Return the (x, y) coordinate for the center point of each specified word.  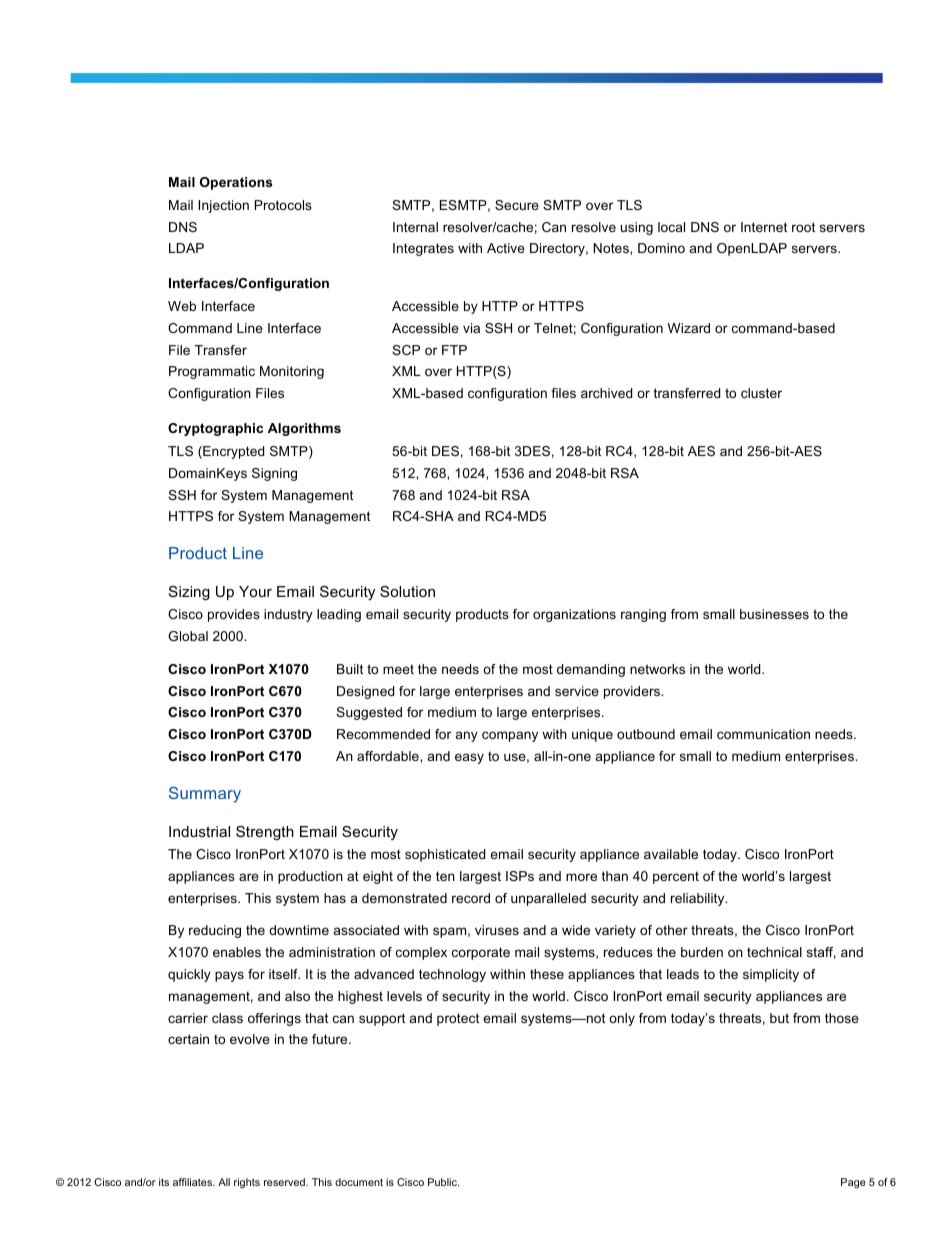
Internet (764, 227)
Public (443, 1182)
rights (247, 1183)
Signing (274, 474)
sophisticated (445, 855)
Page (853, 1183)
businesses (774, 614)
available (671, 854)
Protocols (283, 205)
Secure (517, 205)
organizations (574, 615)
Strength (265, 833)
